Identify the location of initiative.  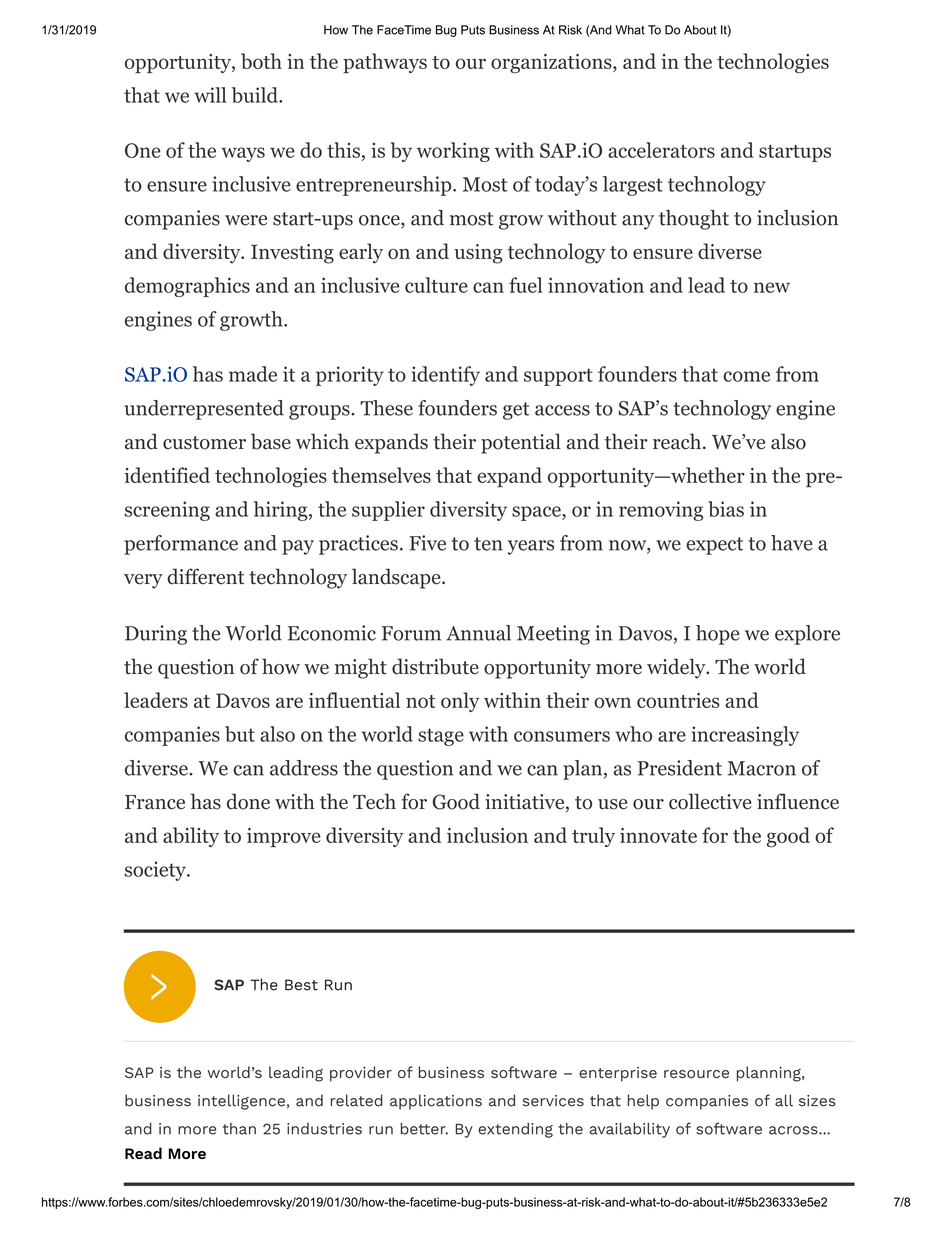
(524, 802).
